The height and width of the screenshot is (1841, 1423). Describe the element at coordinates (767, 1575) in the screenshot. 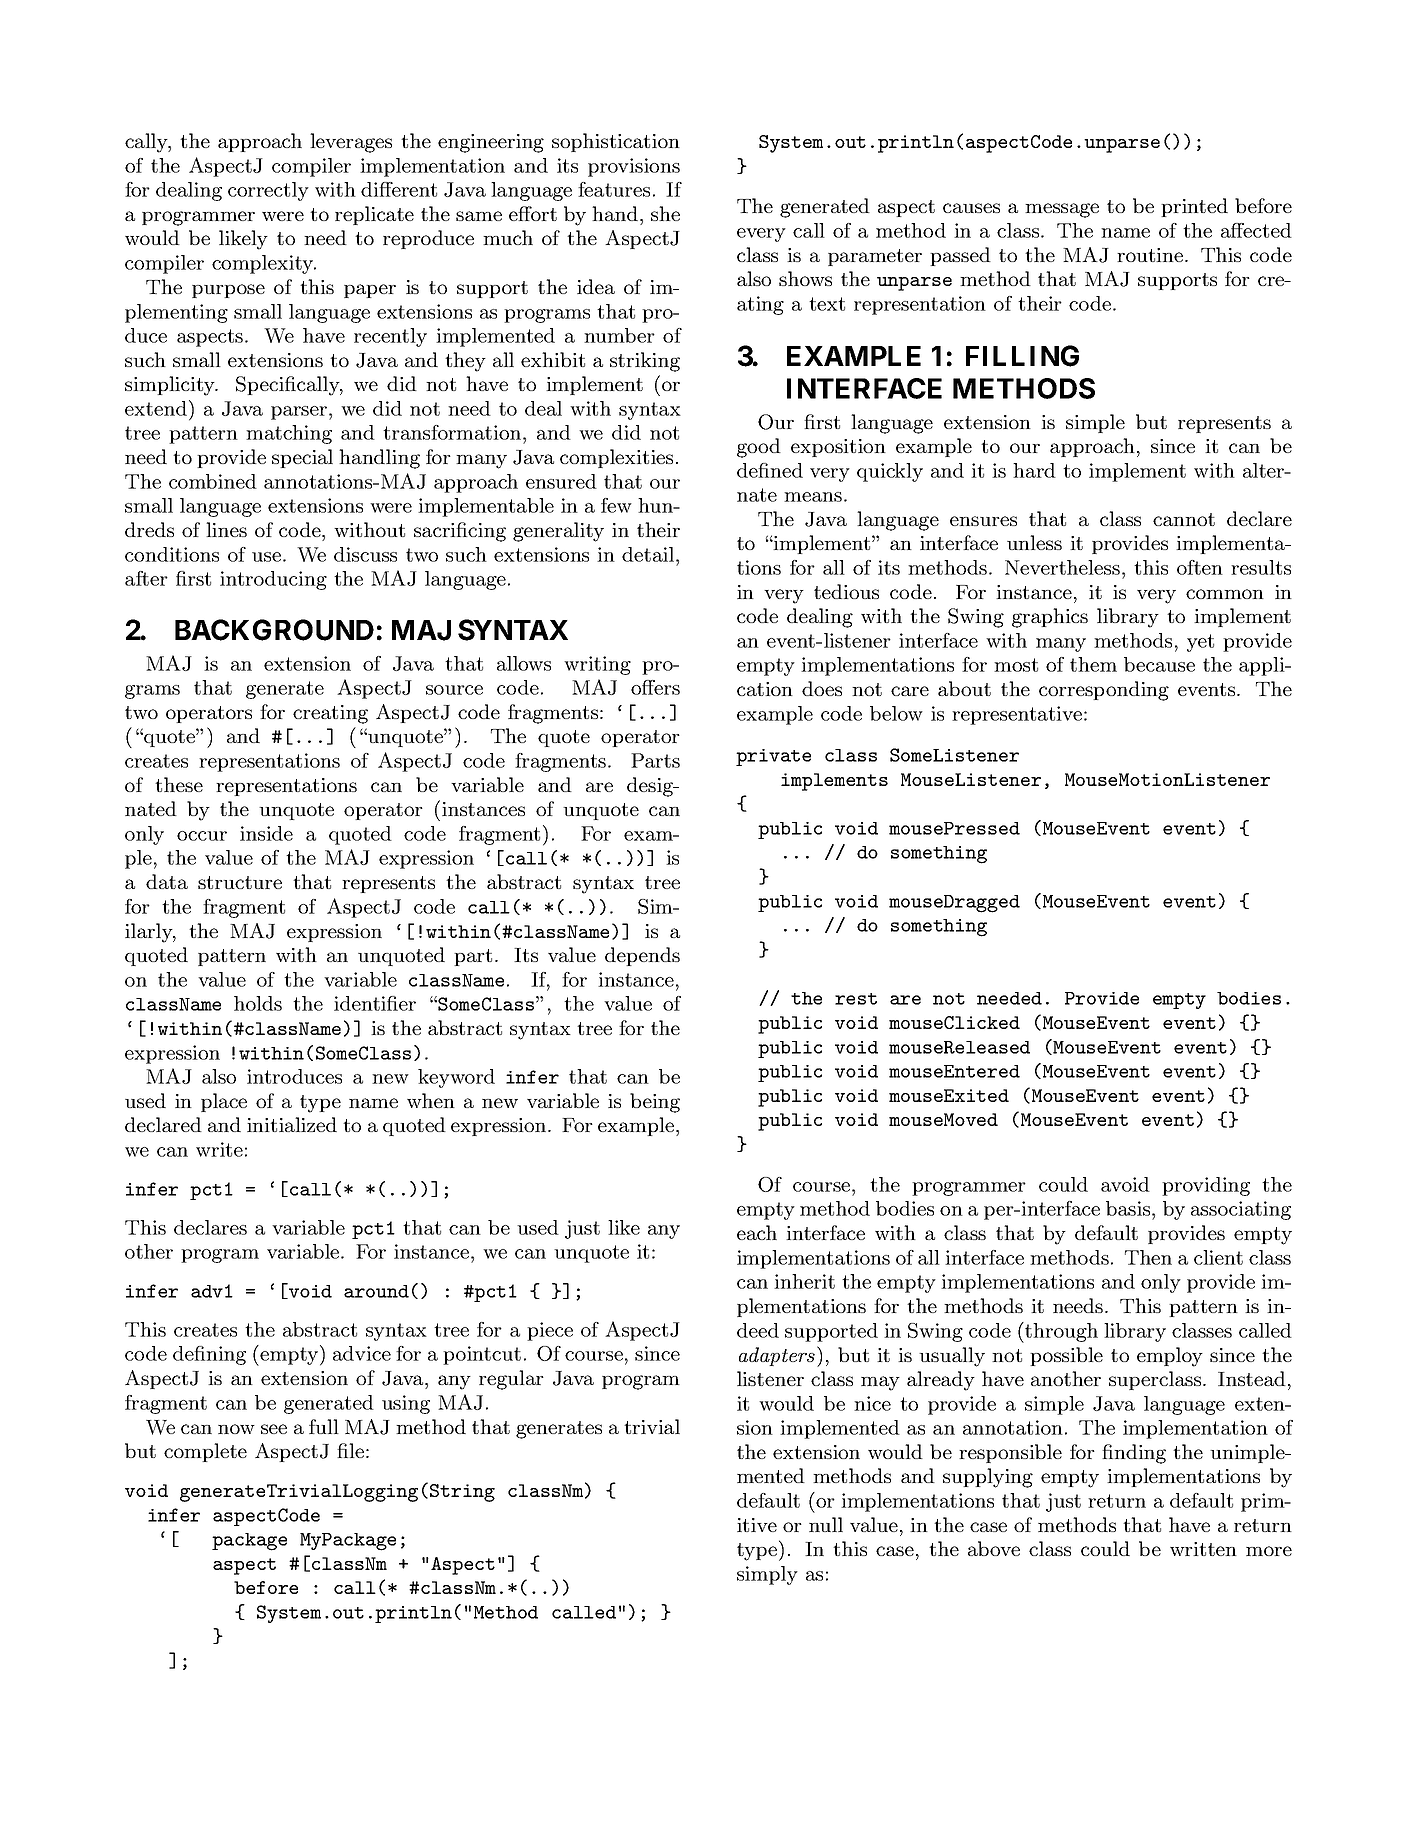

I see `simply` at that location.
